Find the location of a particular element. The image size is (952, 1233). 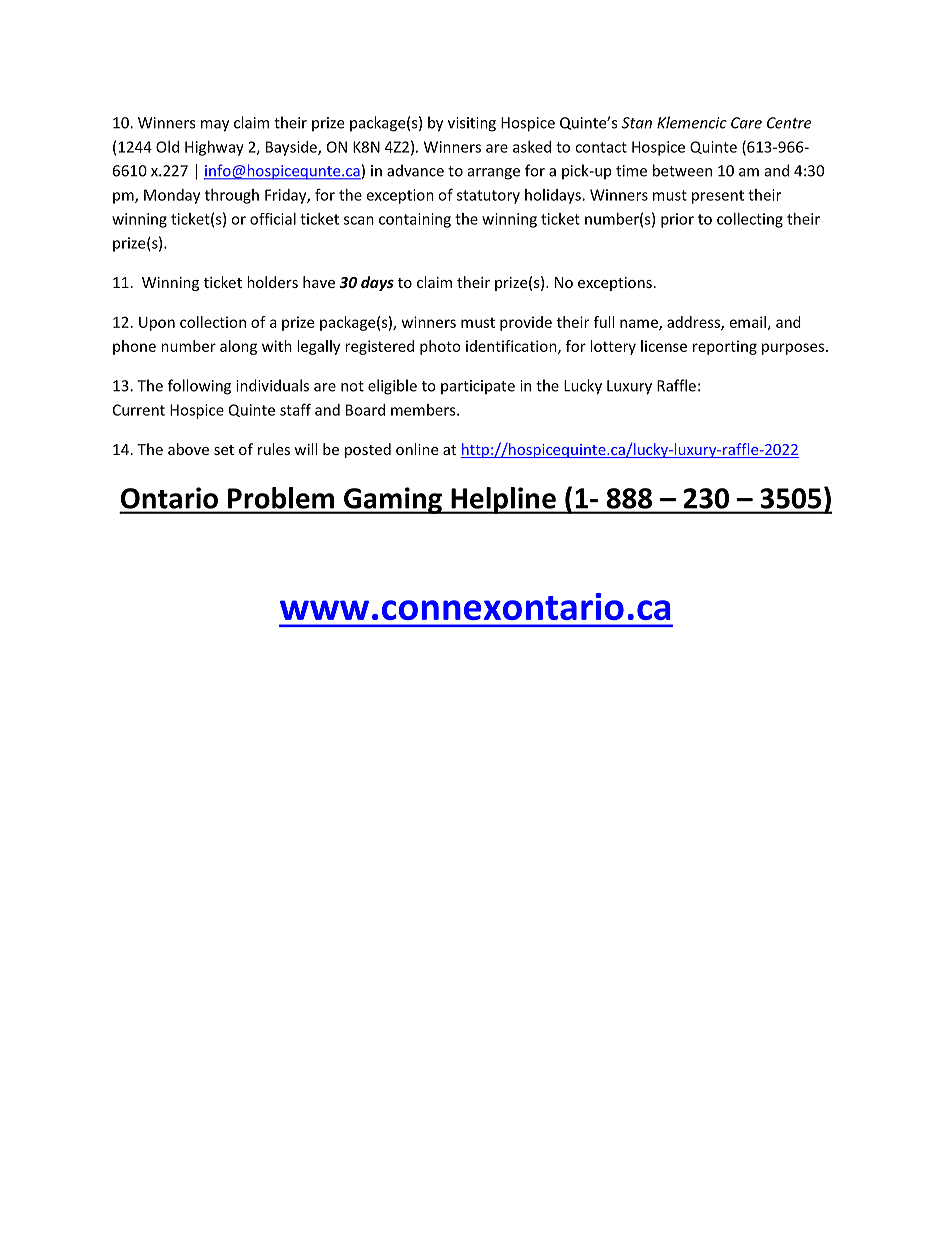

Care is located at coordinates (746, 123).
